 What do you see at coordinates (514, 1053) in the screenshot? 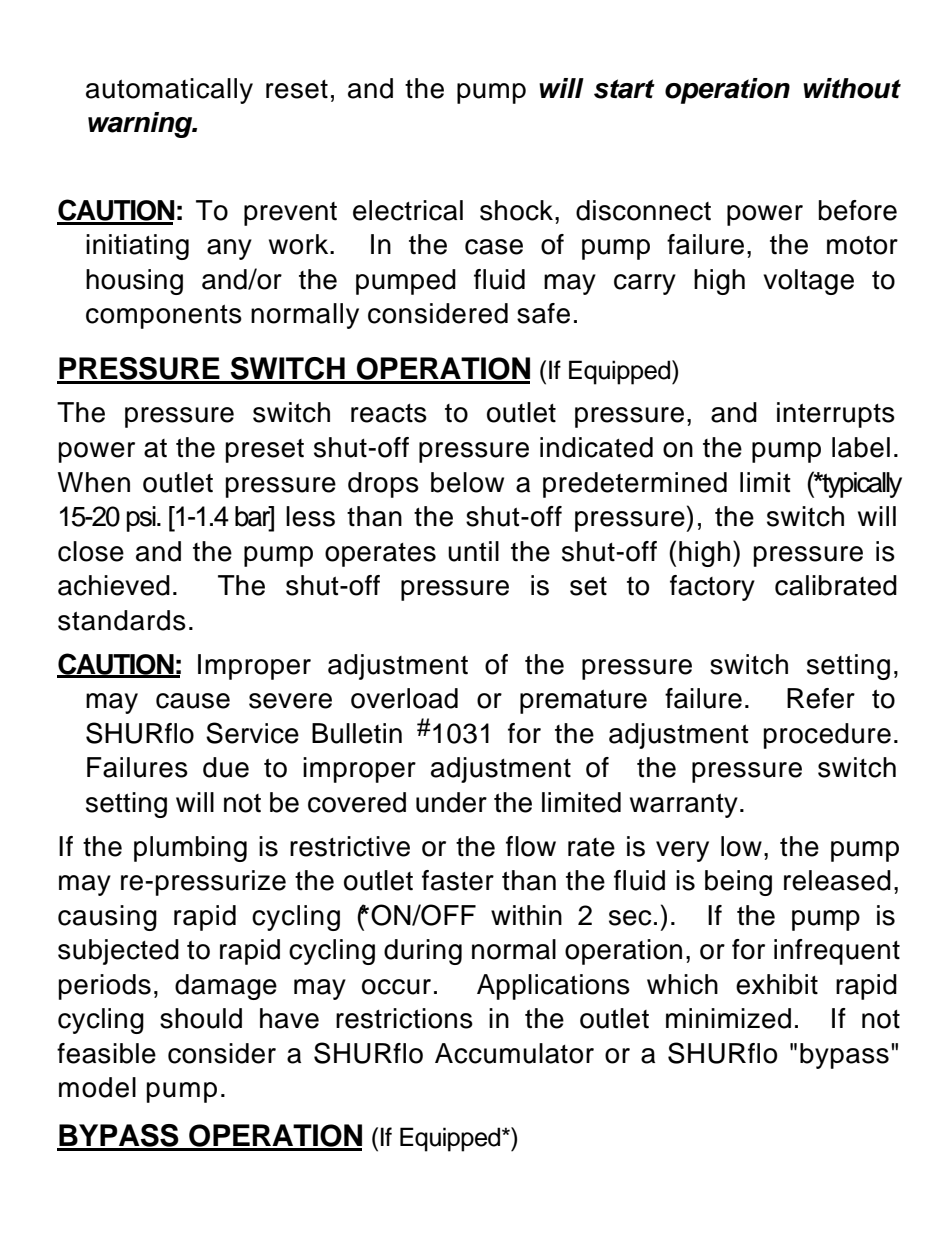
I see `Accumulator` at bounding box center [514, 1053].
